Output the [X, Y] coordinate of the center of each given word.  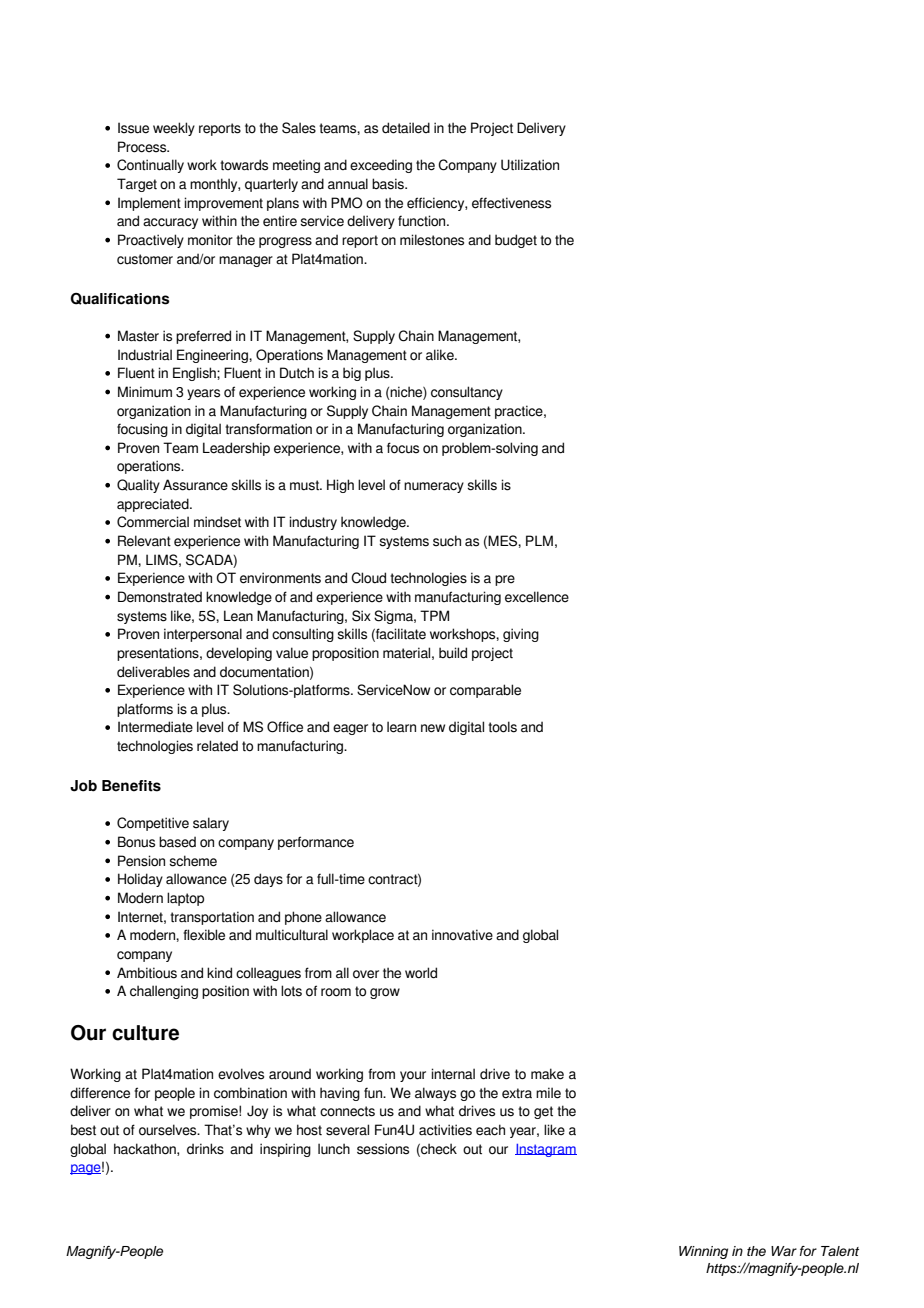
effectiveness [511, 203]
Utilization [530, 165]
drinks [205, 1149]
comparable [485, 691]
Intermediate [155, 727]
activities [445, 1130]
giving [521, 635]
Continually [150, 166]
